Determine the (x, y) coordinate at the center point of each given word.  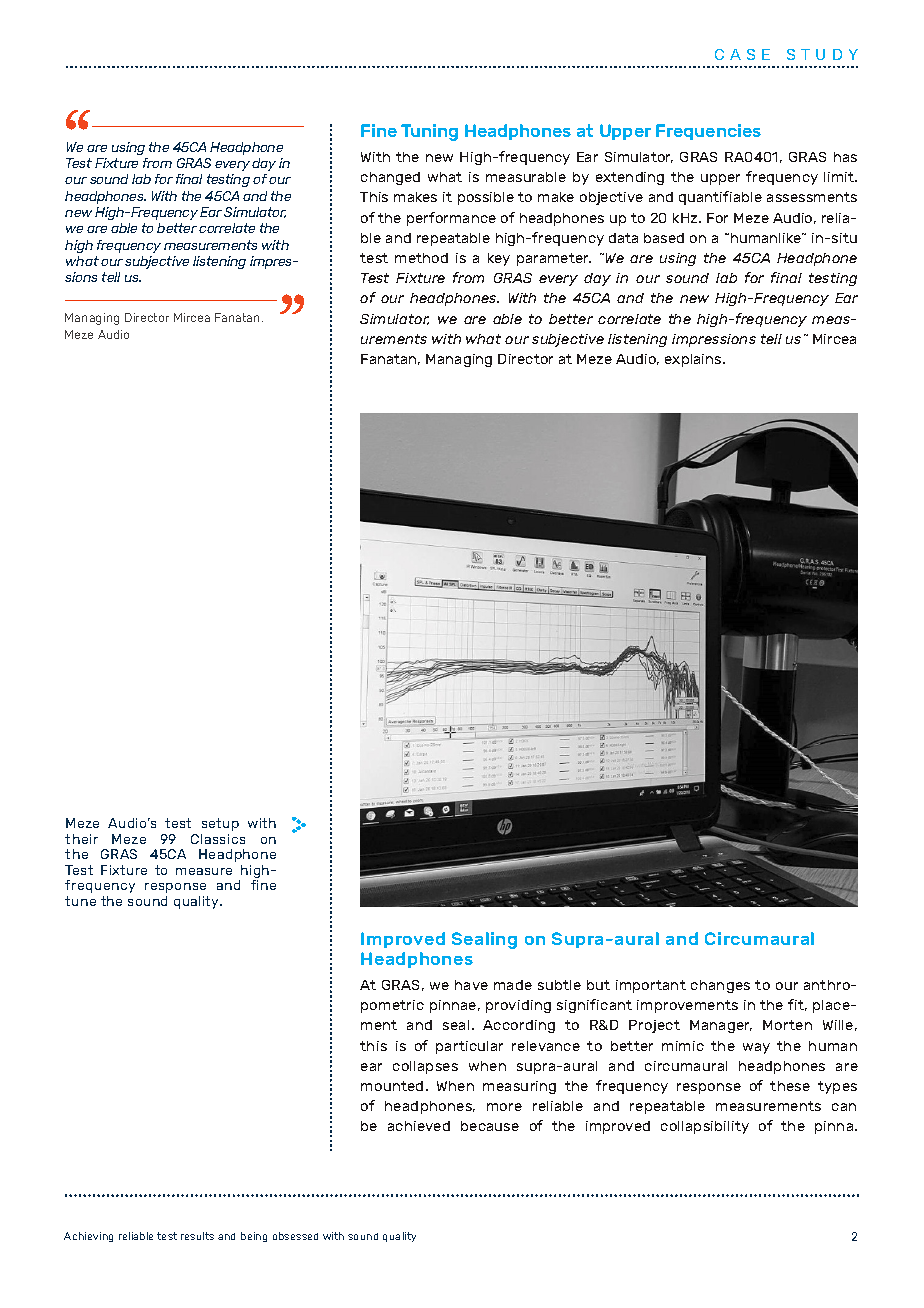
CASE (742, 54)
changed (390, 178)
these (790, 1086)
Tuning (429, 132)
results (197, 1236)
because (490, 1126)
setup (220, 824)
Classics (218, 839)
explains (694, 360)
